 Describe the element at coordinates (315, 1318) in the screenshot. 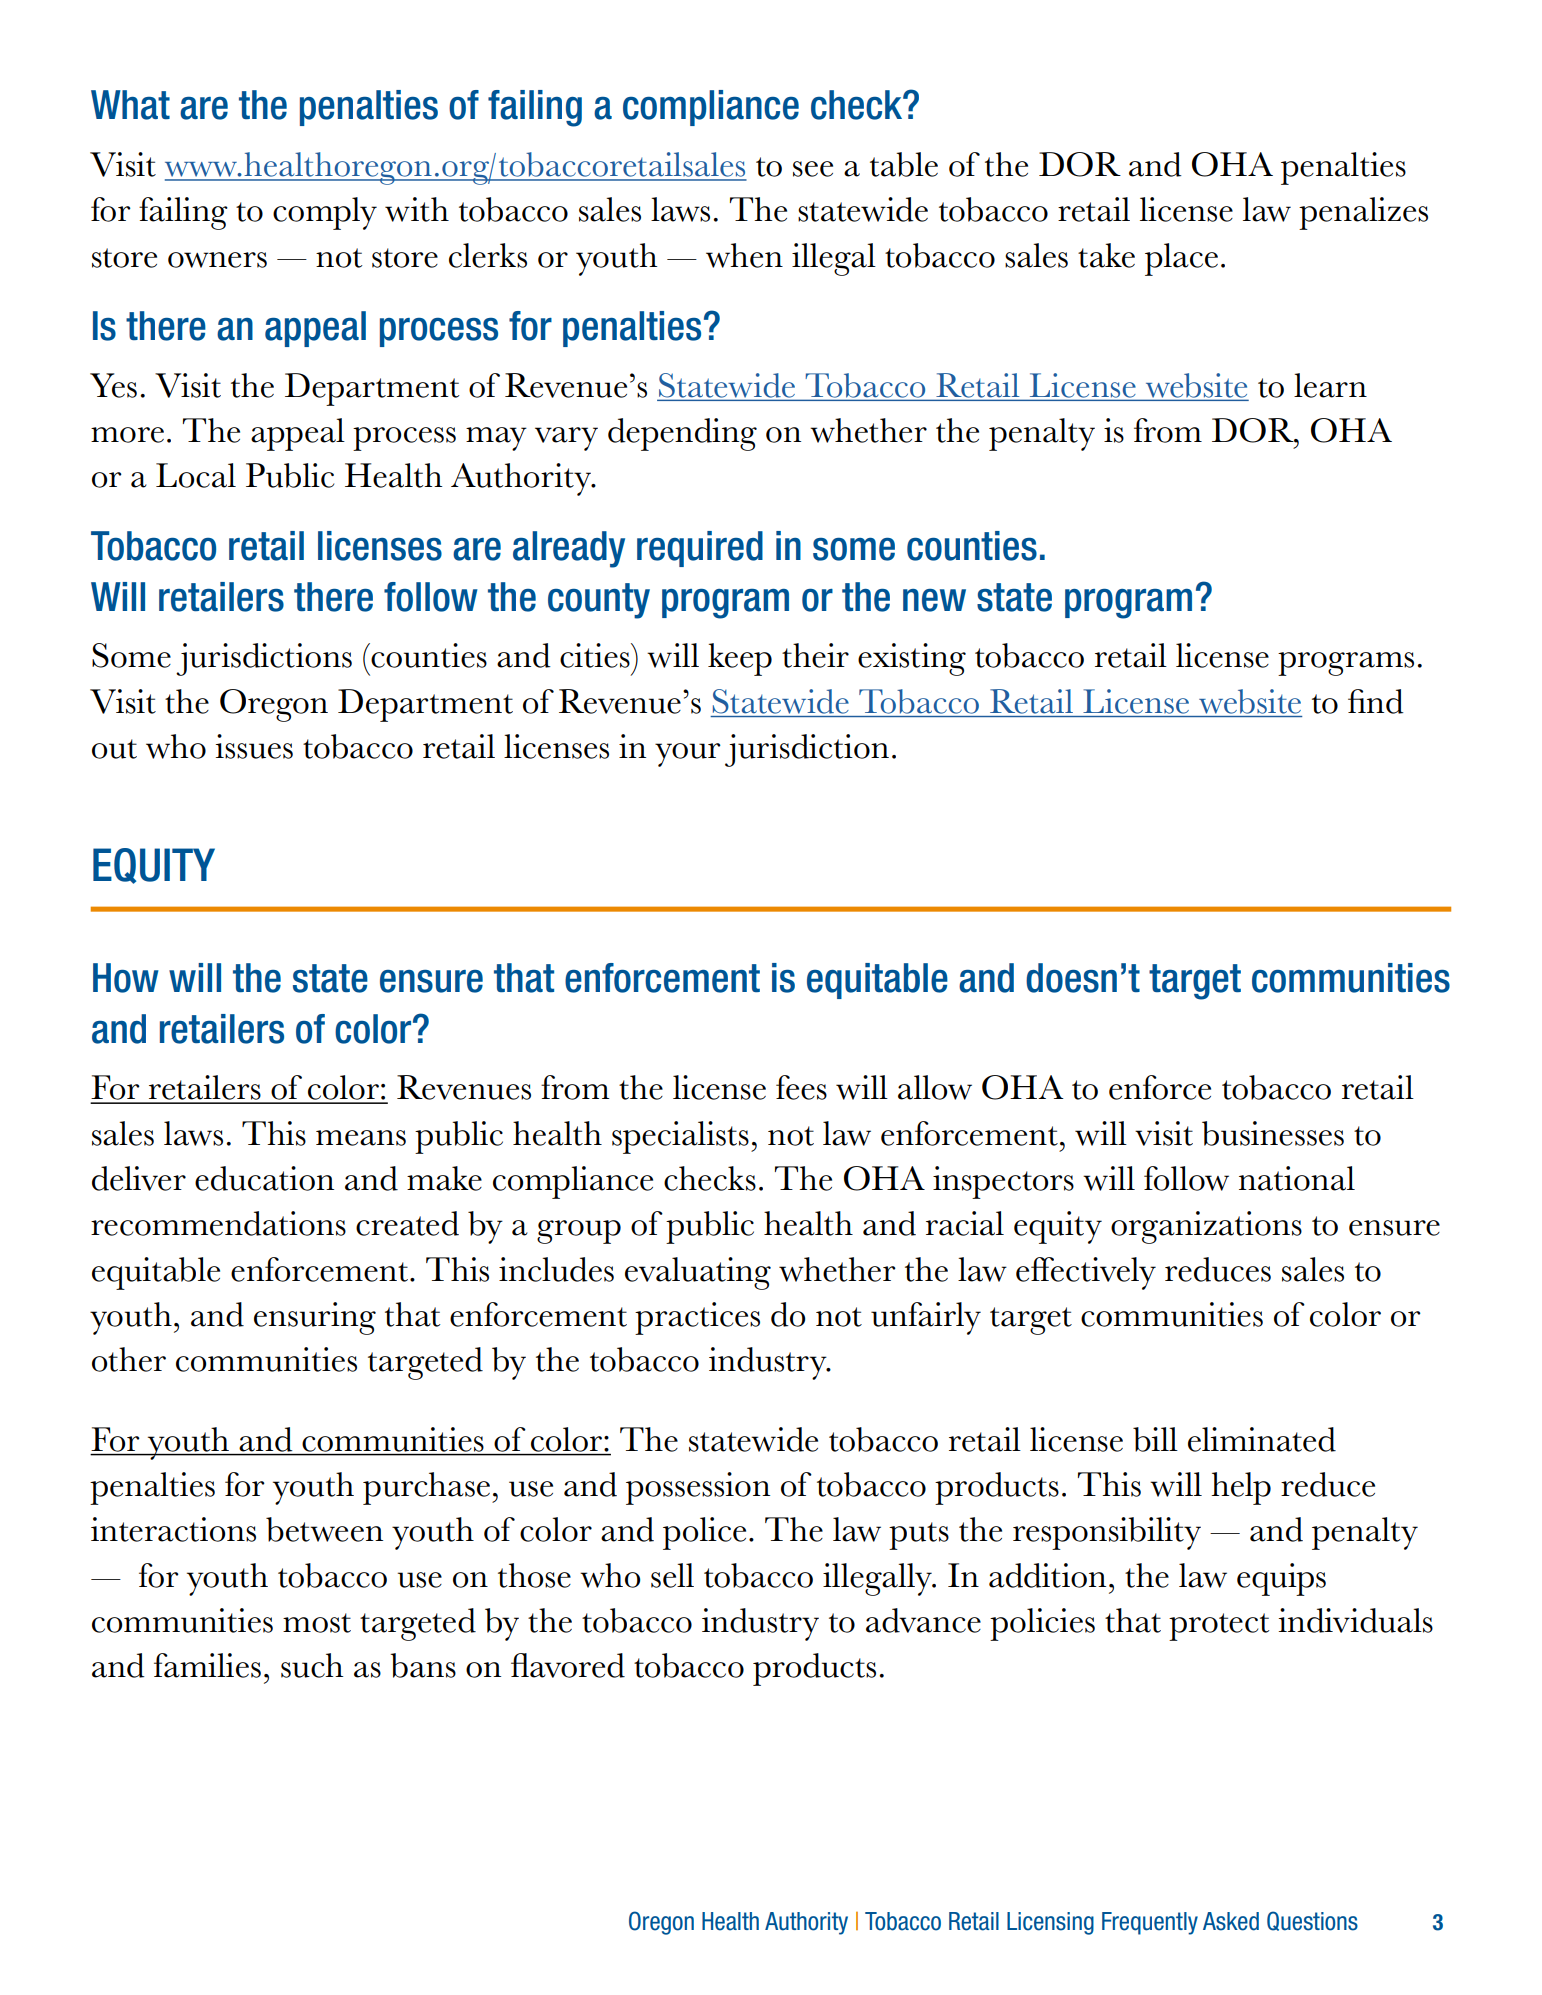

I see `ensuring` at that location.
